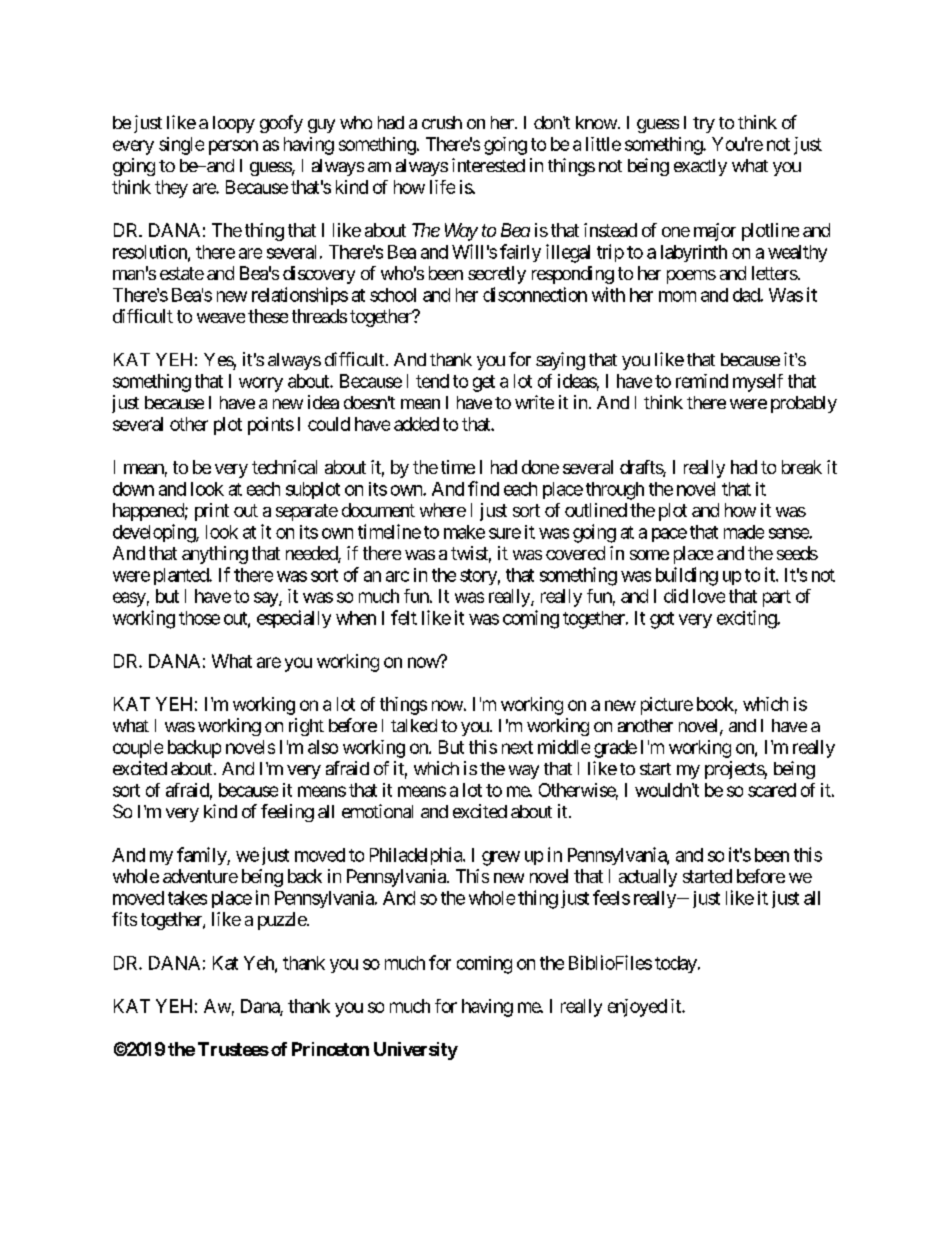 The width and height of the image is (952, 1233). What do you see at coordinates (709, 596) in the image?
I see `love` at bounding box center [709, 596].
